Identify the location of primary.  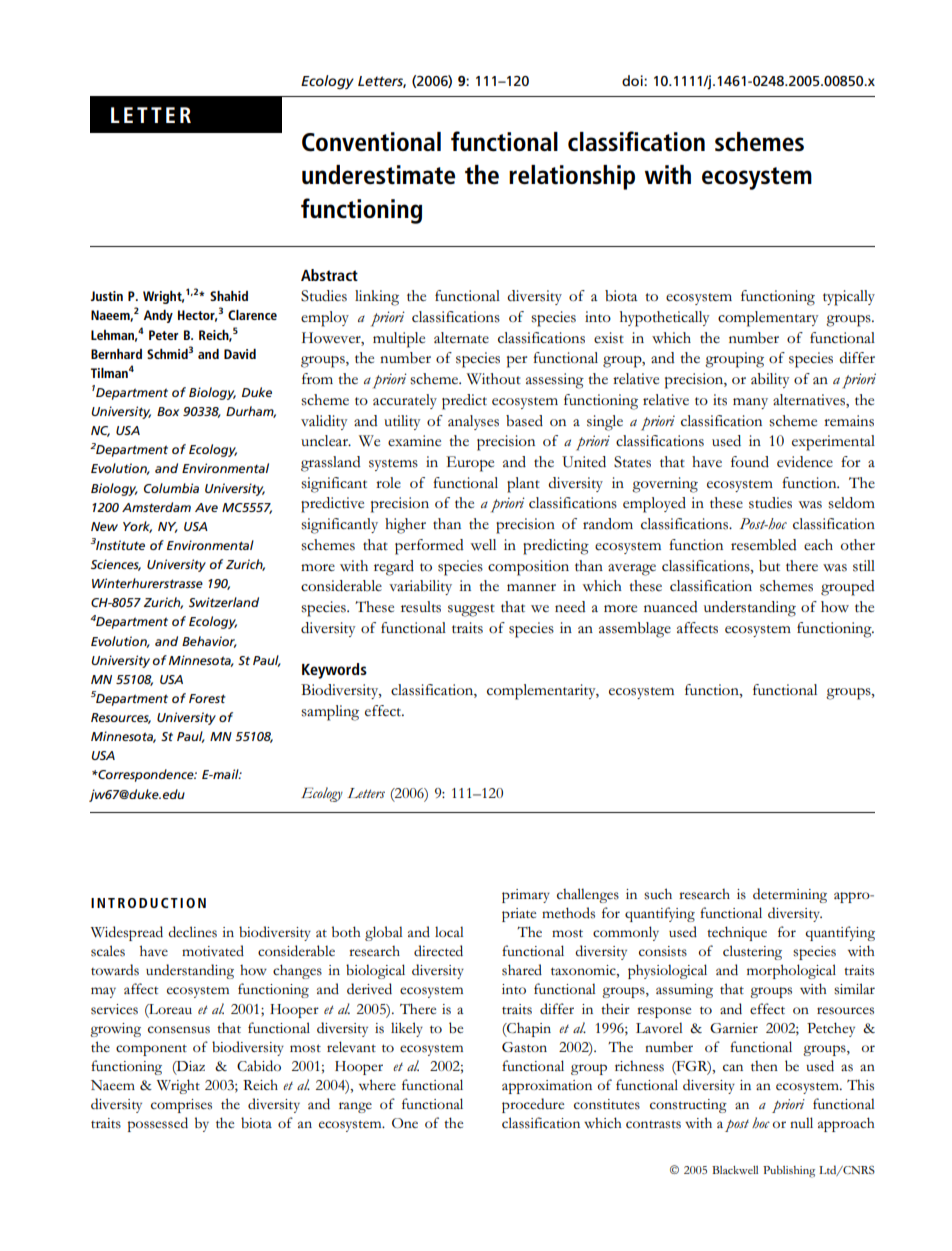
(526, 896).
